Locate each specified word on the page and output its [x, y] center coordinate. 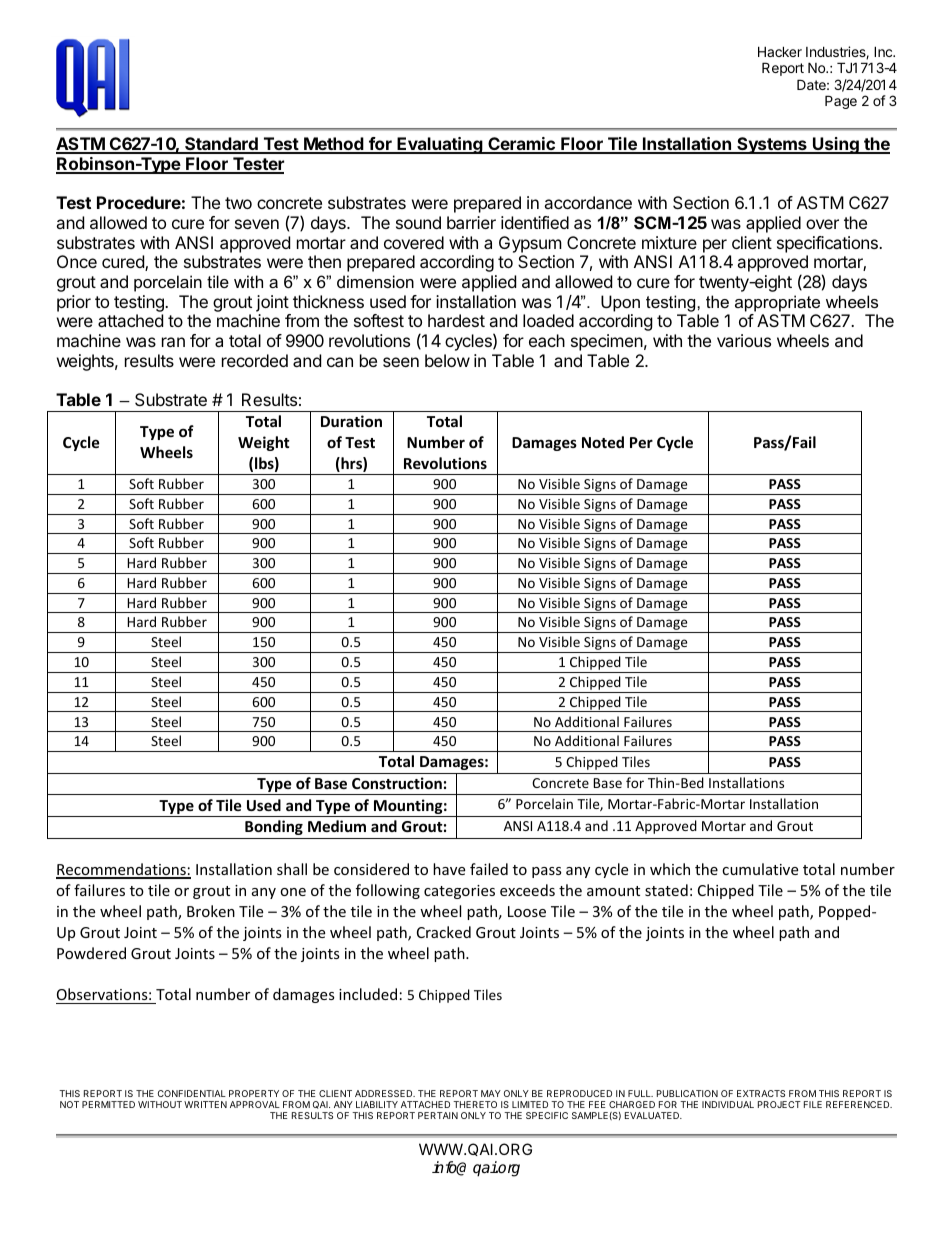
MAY [491, 1093]
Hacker [780, 51]
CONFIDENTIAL [192, 1093]
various [744, 340]
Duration [351, 421]
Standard [221, 145]
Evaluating [440, 145]
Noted [603, 442]
